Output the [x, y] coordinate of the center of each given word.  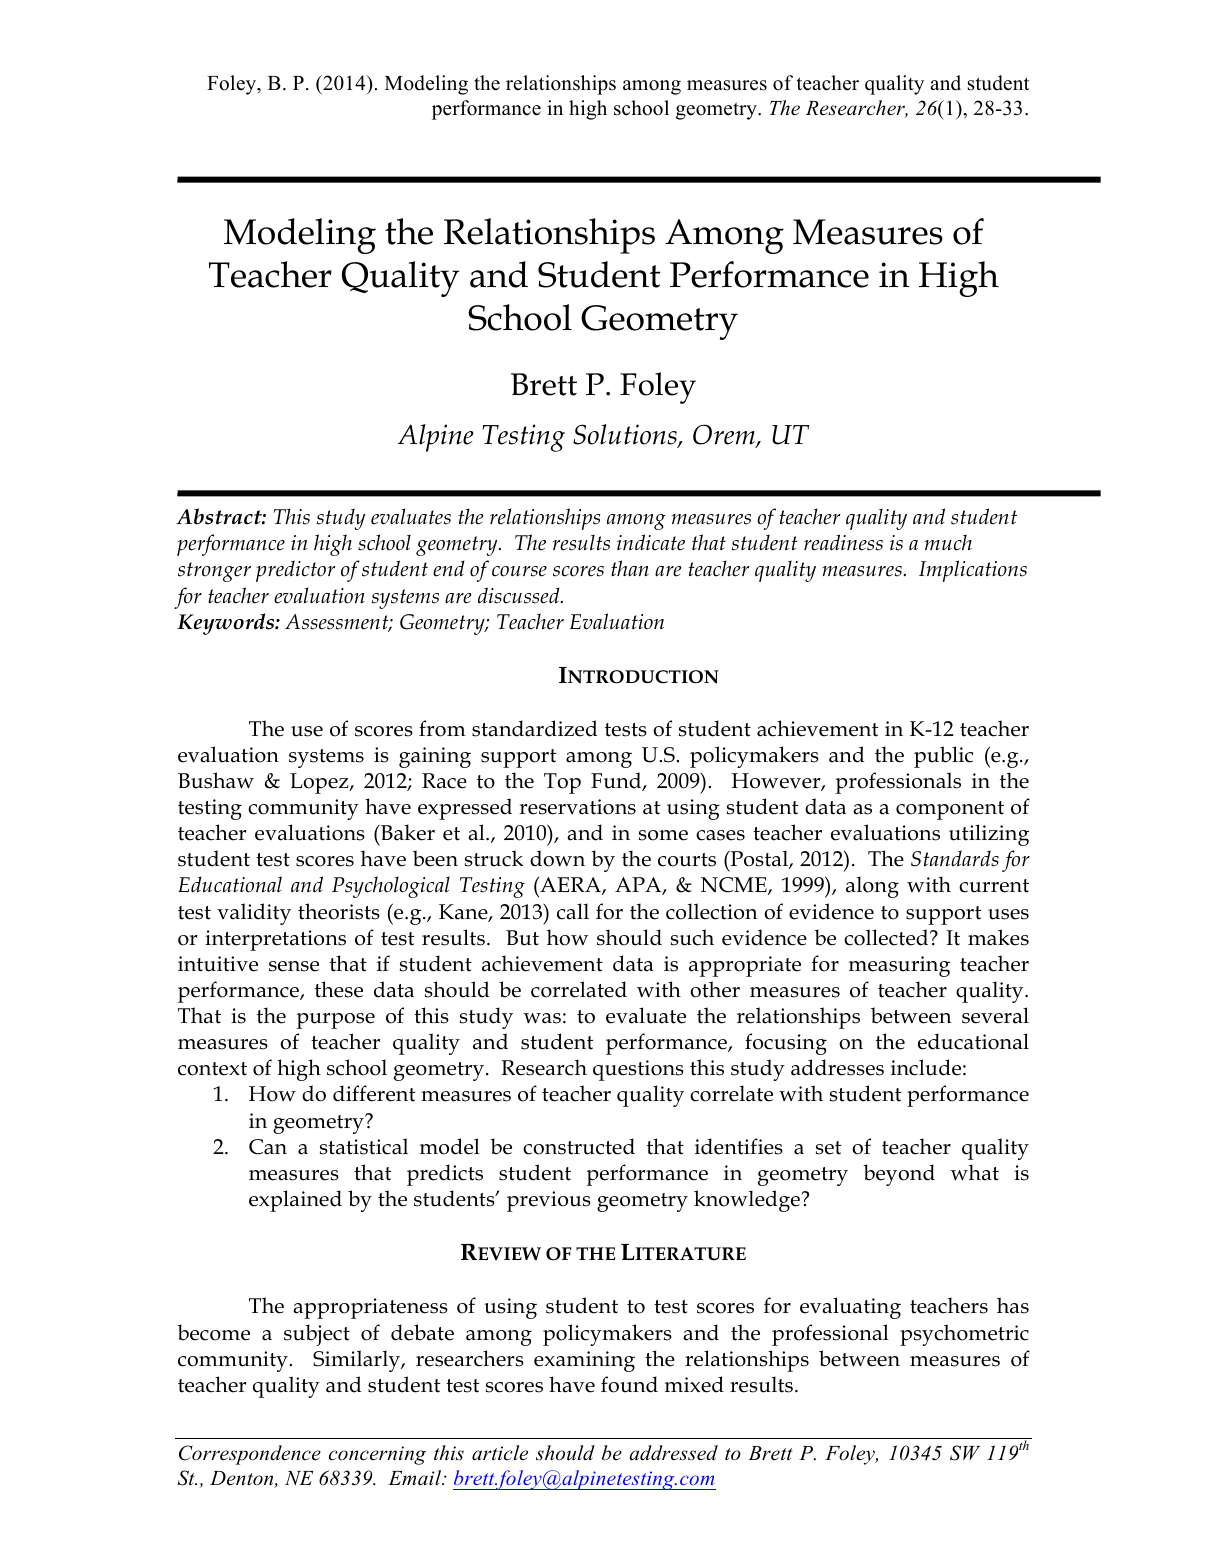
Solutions [626, 435]
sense [294, 966]
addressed [673, 1453]
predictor [295, 571]
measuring [899, 966]
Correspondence [250, 1455]
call [573, 911]
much [948, 542]
